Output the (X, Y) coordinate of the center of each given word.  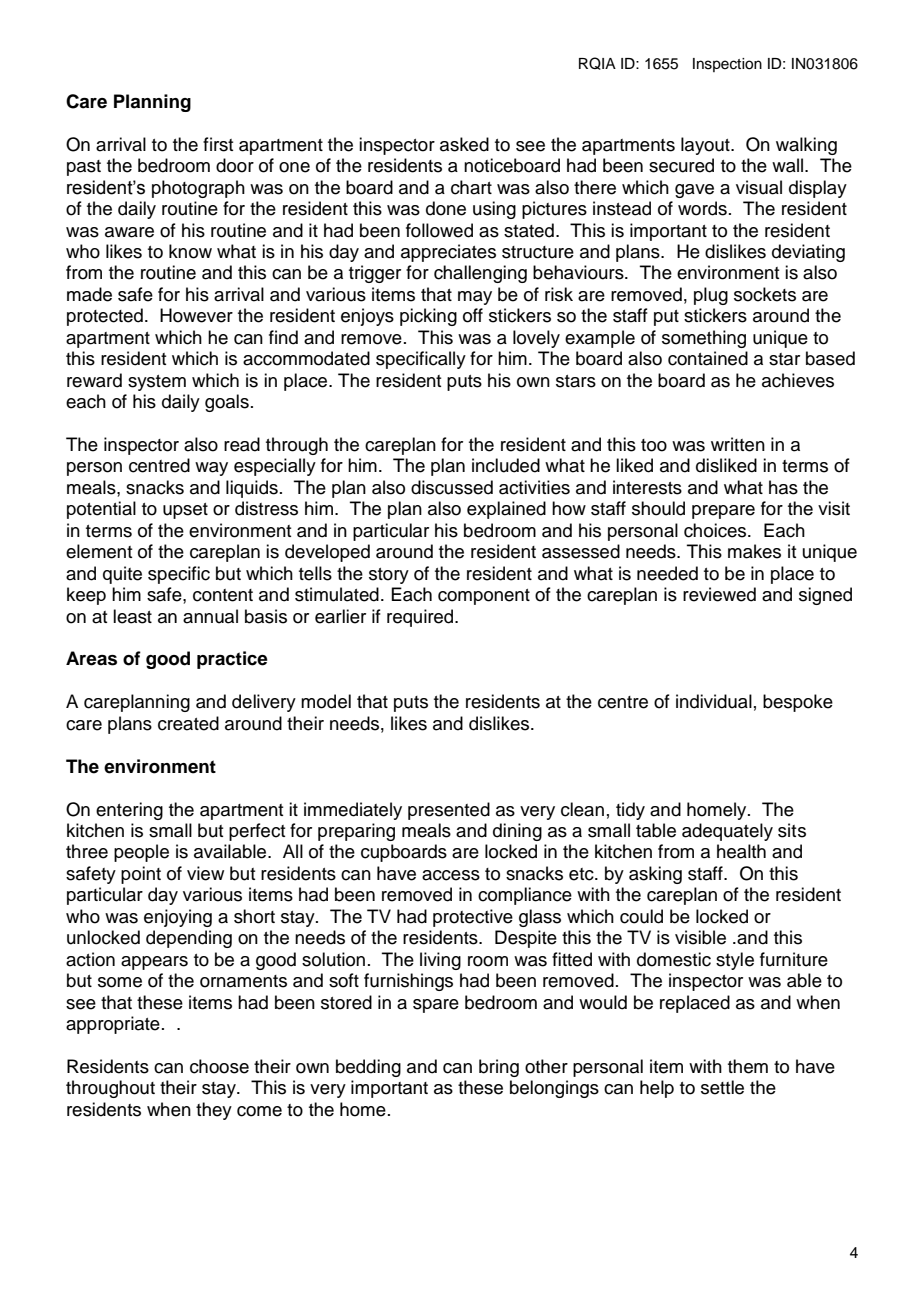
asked (464, 144)
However (196, 315)
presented (449, 811)
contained (708, 358)
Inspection (727, 65)
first (218, 144)
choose (219, 1066)
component (484, 597)
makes (754, 551)
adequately (727, 832)
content (223, 595)
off (473, 315)
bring (499, 1068)
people (141, 853)
